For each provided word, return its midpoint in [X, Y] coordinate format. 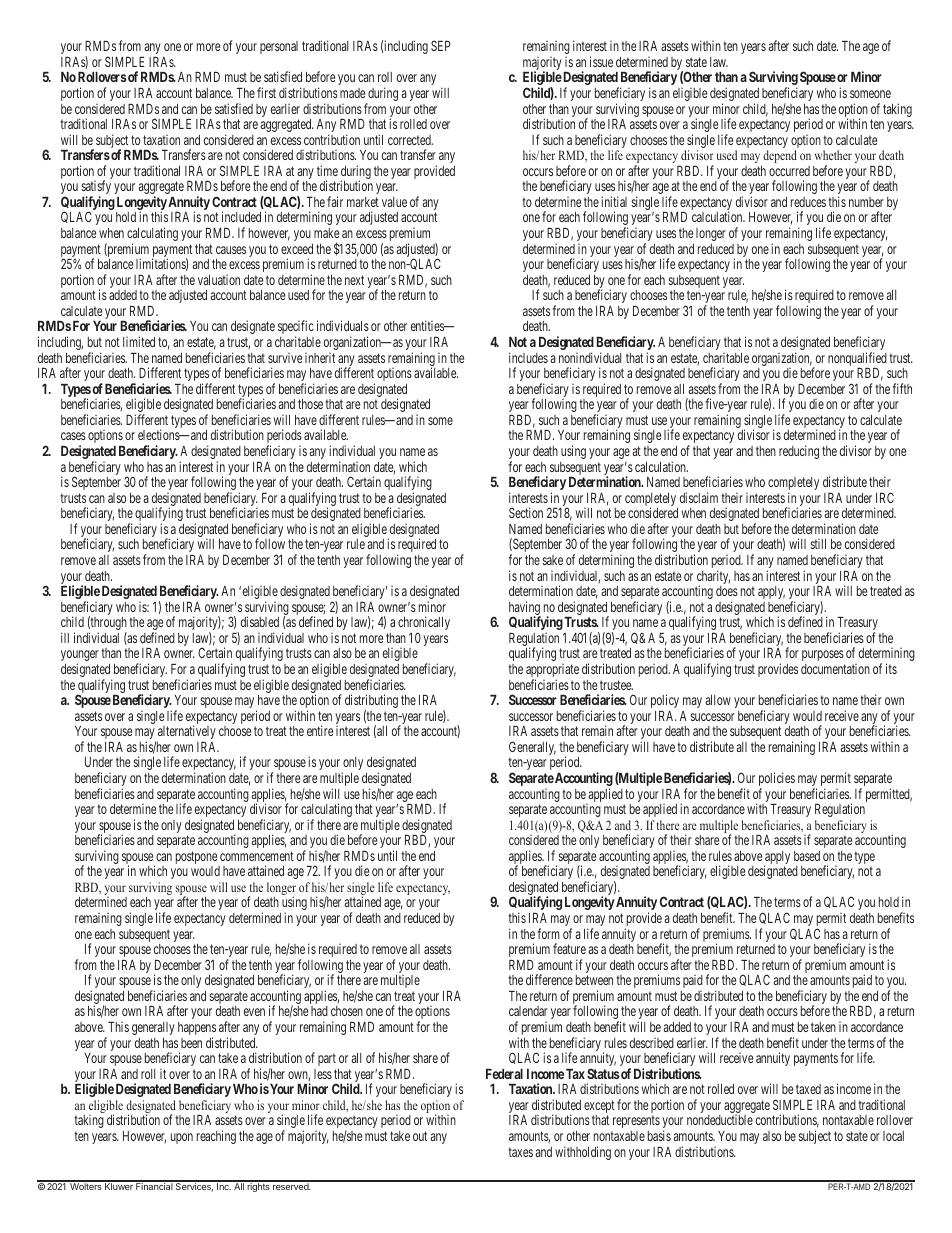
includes [528, 357]
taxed [808, 1089]
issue [601, 61]
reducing [799, 452]
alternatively [187, 732]
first [266, 92]
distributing [371, 702]
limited [139, 341]
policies [777, 780]
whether [833, 155]
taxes [520, 1152]
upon [182, 1138]
